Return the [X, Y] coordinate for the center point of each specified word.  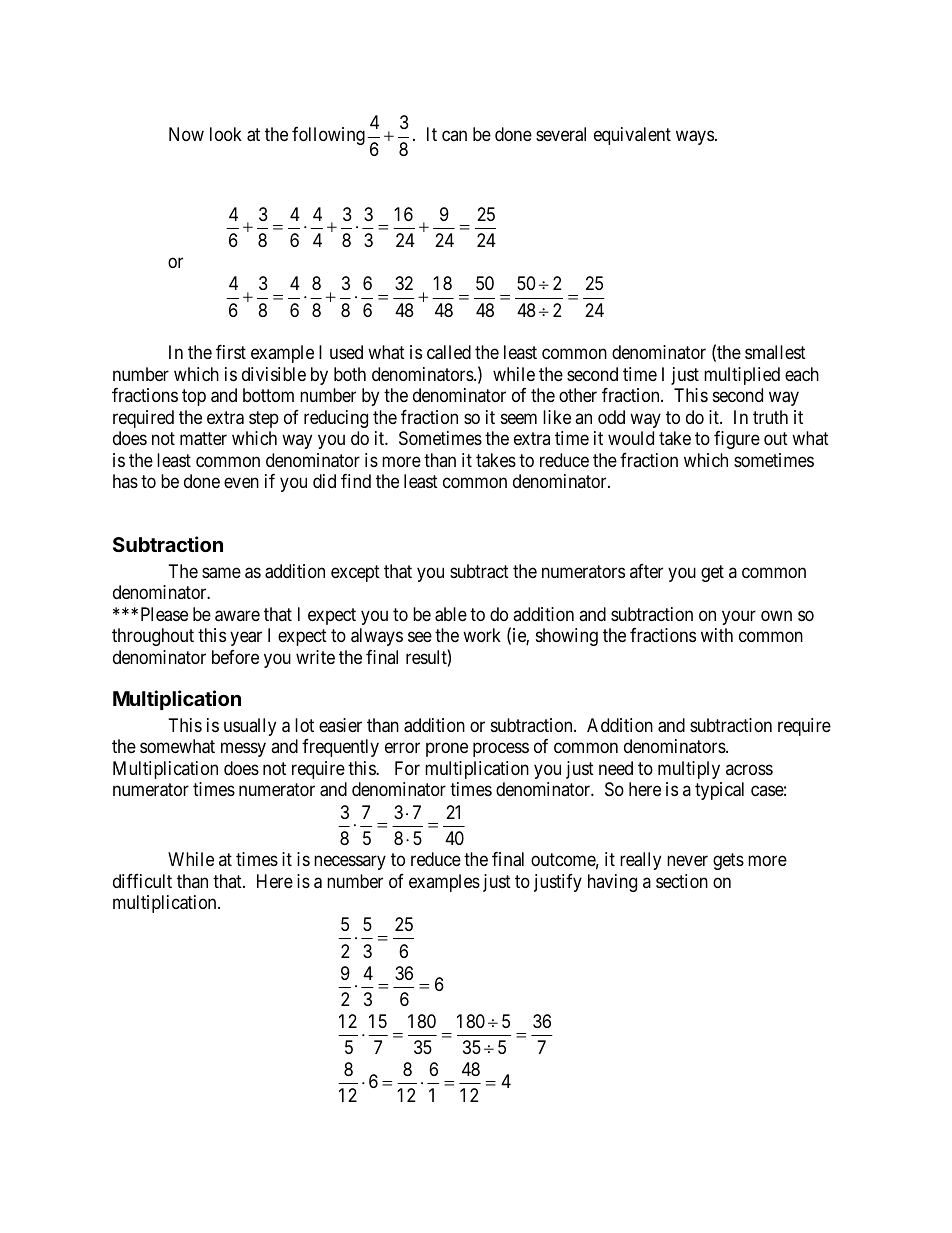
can [454, 136]
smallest [775, 352]
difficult [142, 880]
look [226, 134]
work [482, 635]
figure [737, 440]
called [449, 352]
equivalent [632, 136]
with [717, 635]
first [231, 352]
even [241, 483]
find [356, 481]
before [235, 656]
